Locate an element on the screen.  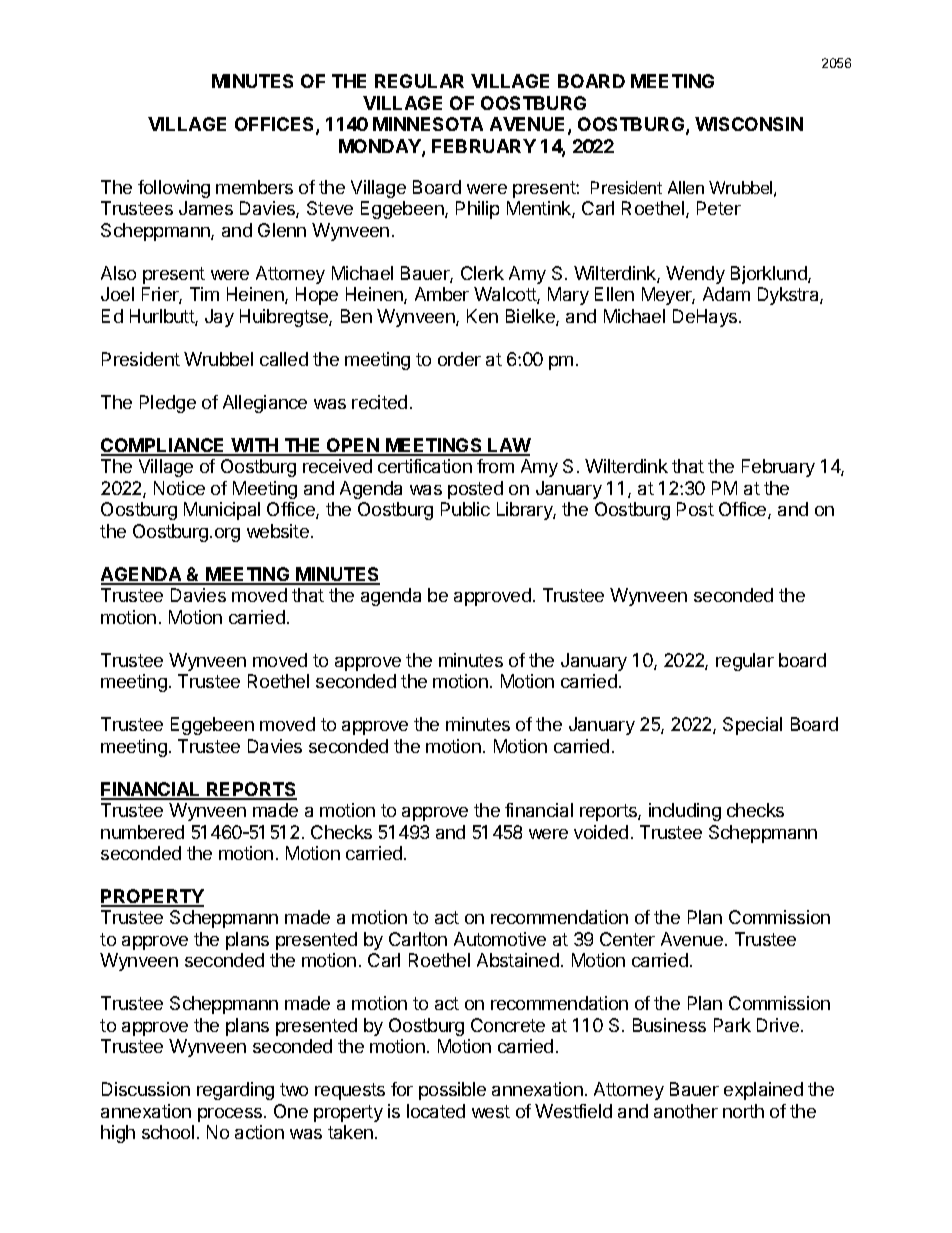
another is located at coordinates (686, 1111).
